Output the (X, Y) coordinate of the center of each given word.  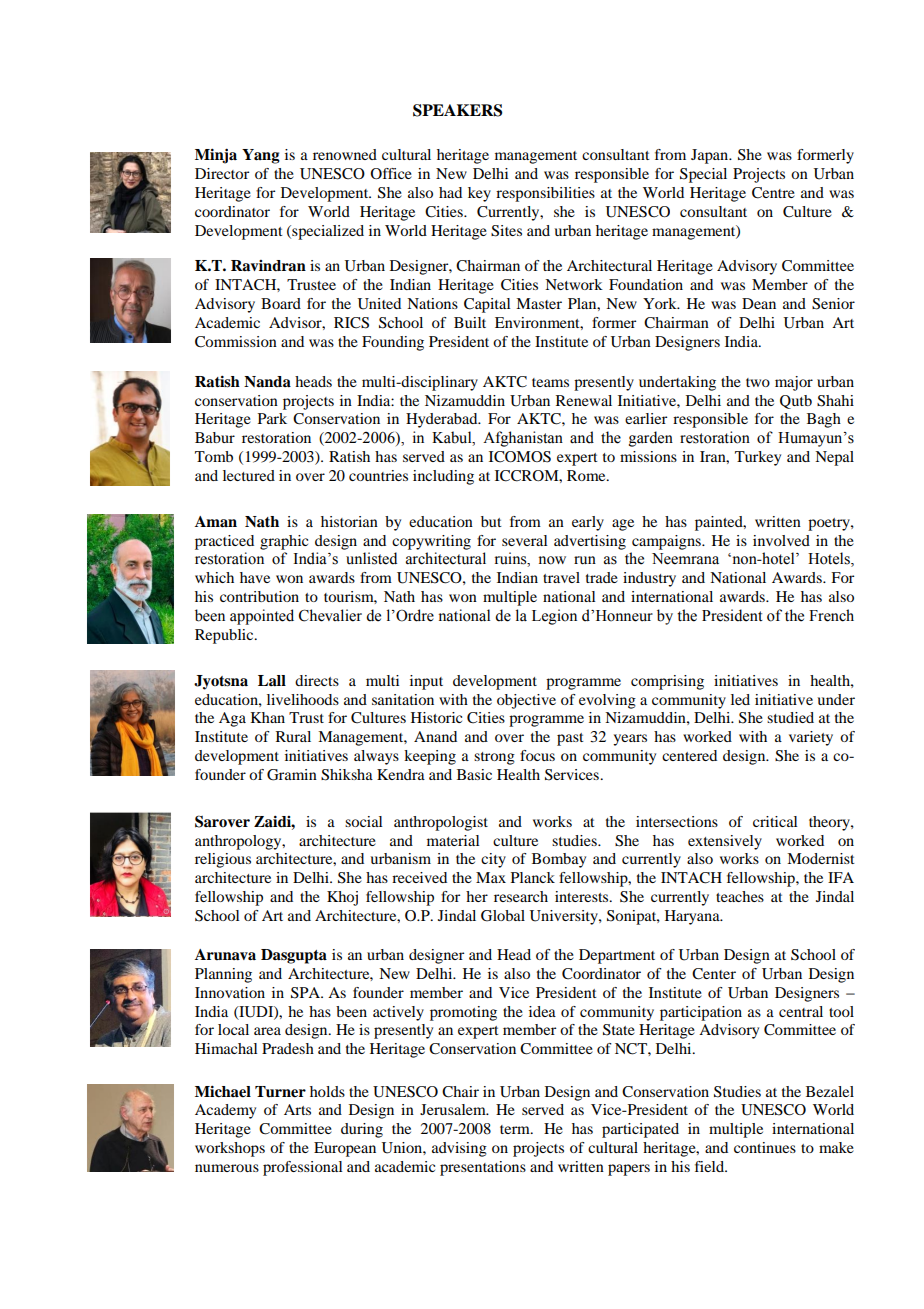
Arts (297, 1109)
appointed (262, 617)
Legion (554, 617)
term (516, 1129)
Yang (261, 156)
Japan (711, 156)
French (831, 615)
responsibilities (545, 194)
